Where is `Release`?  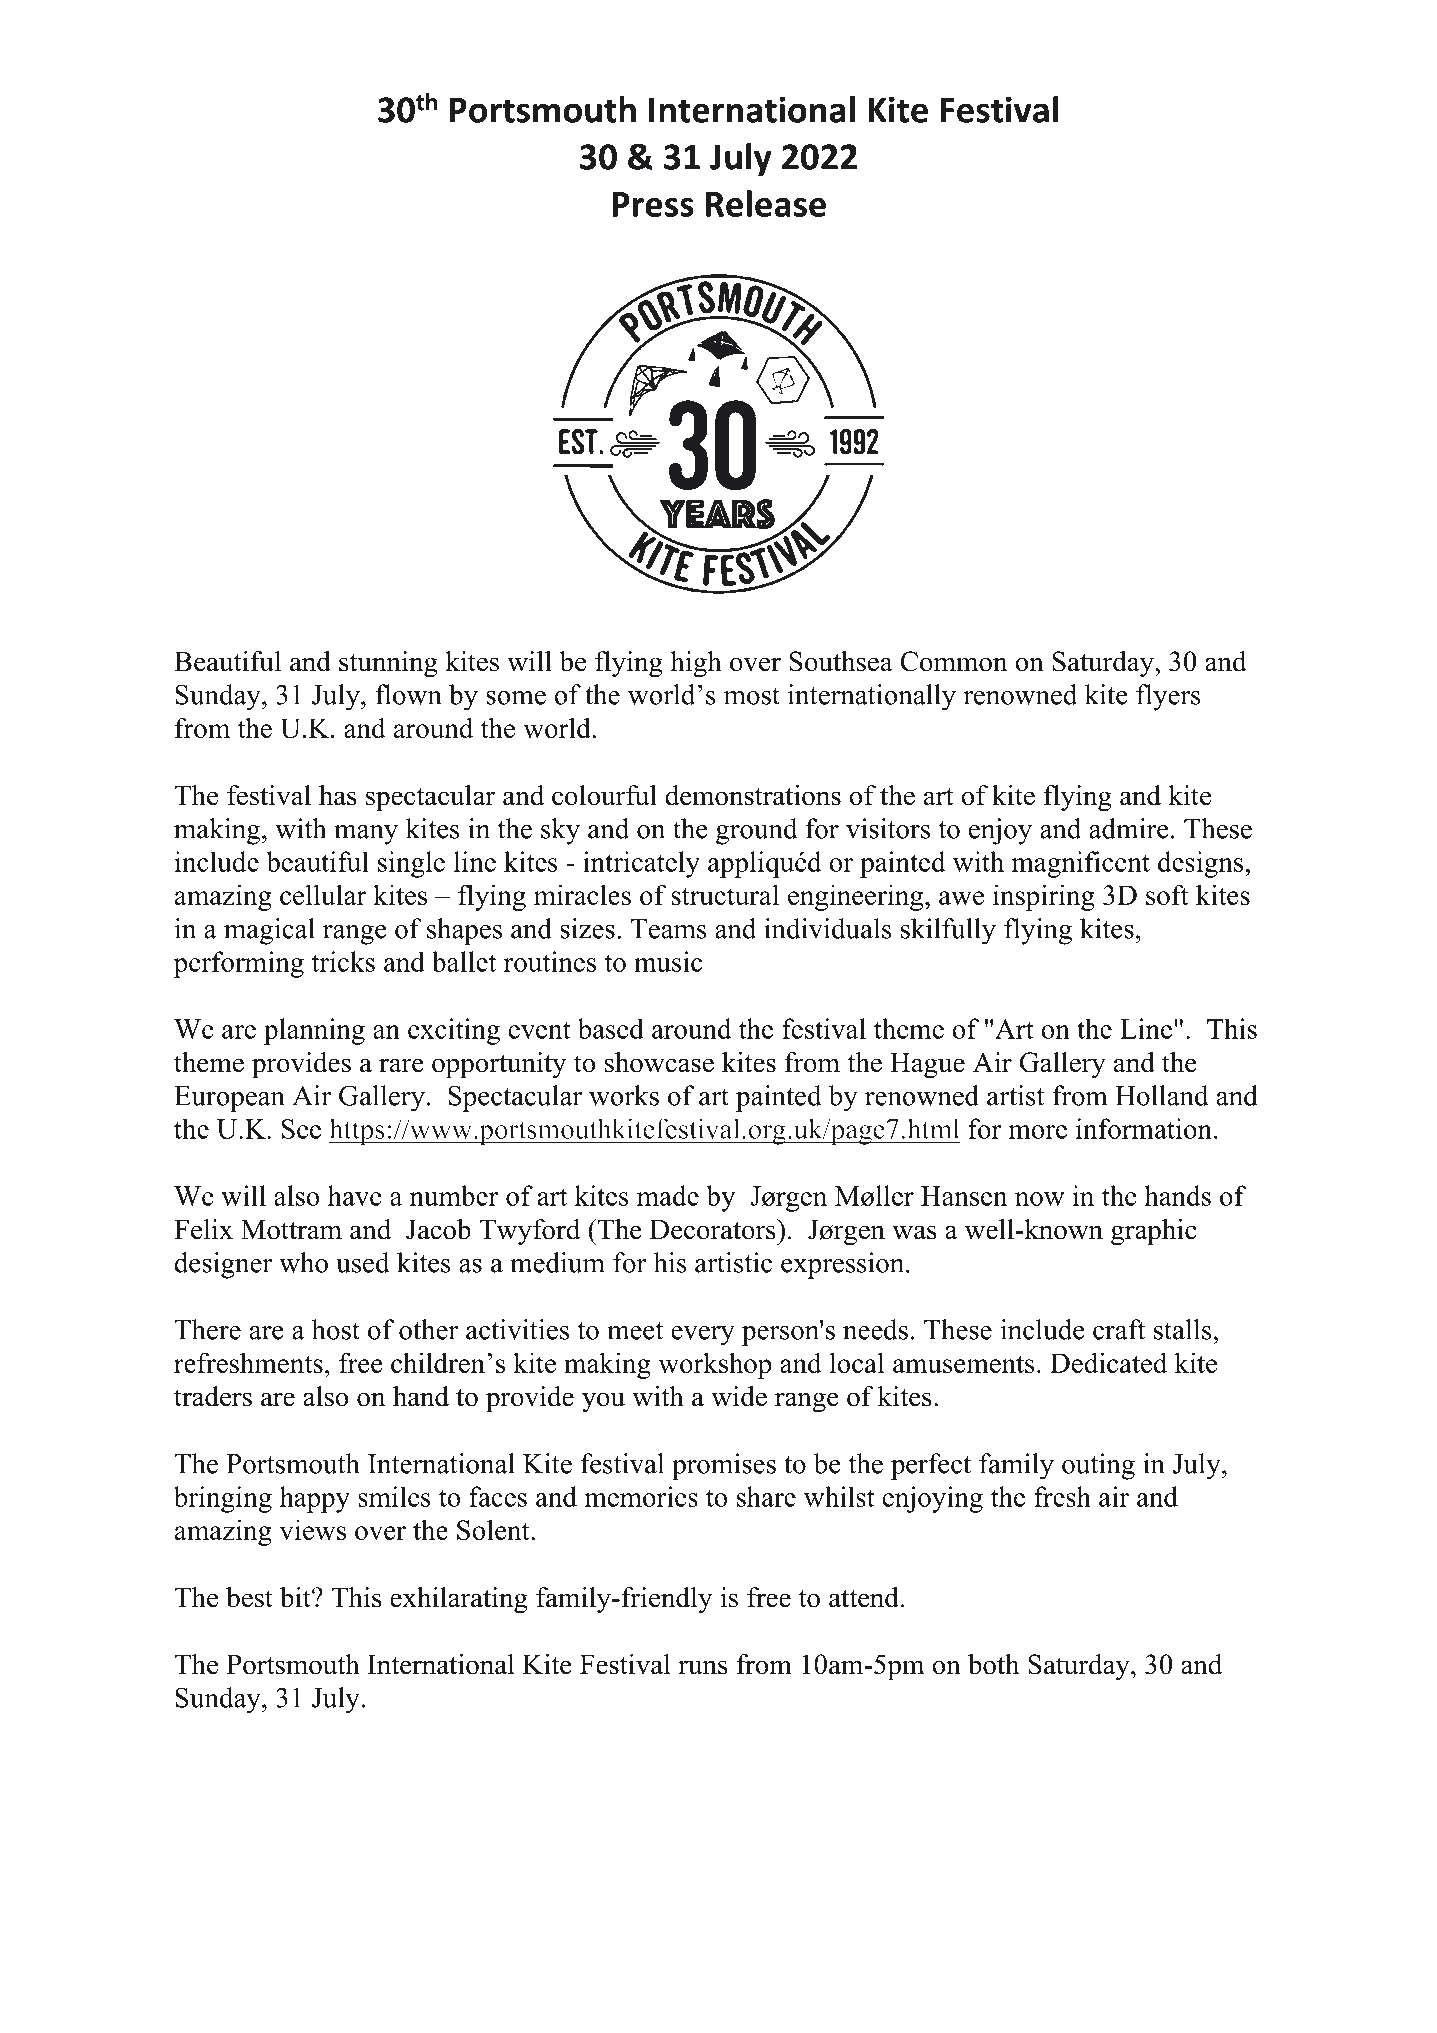 Release is located at coordinates (766, 203).
